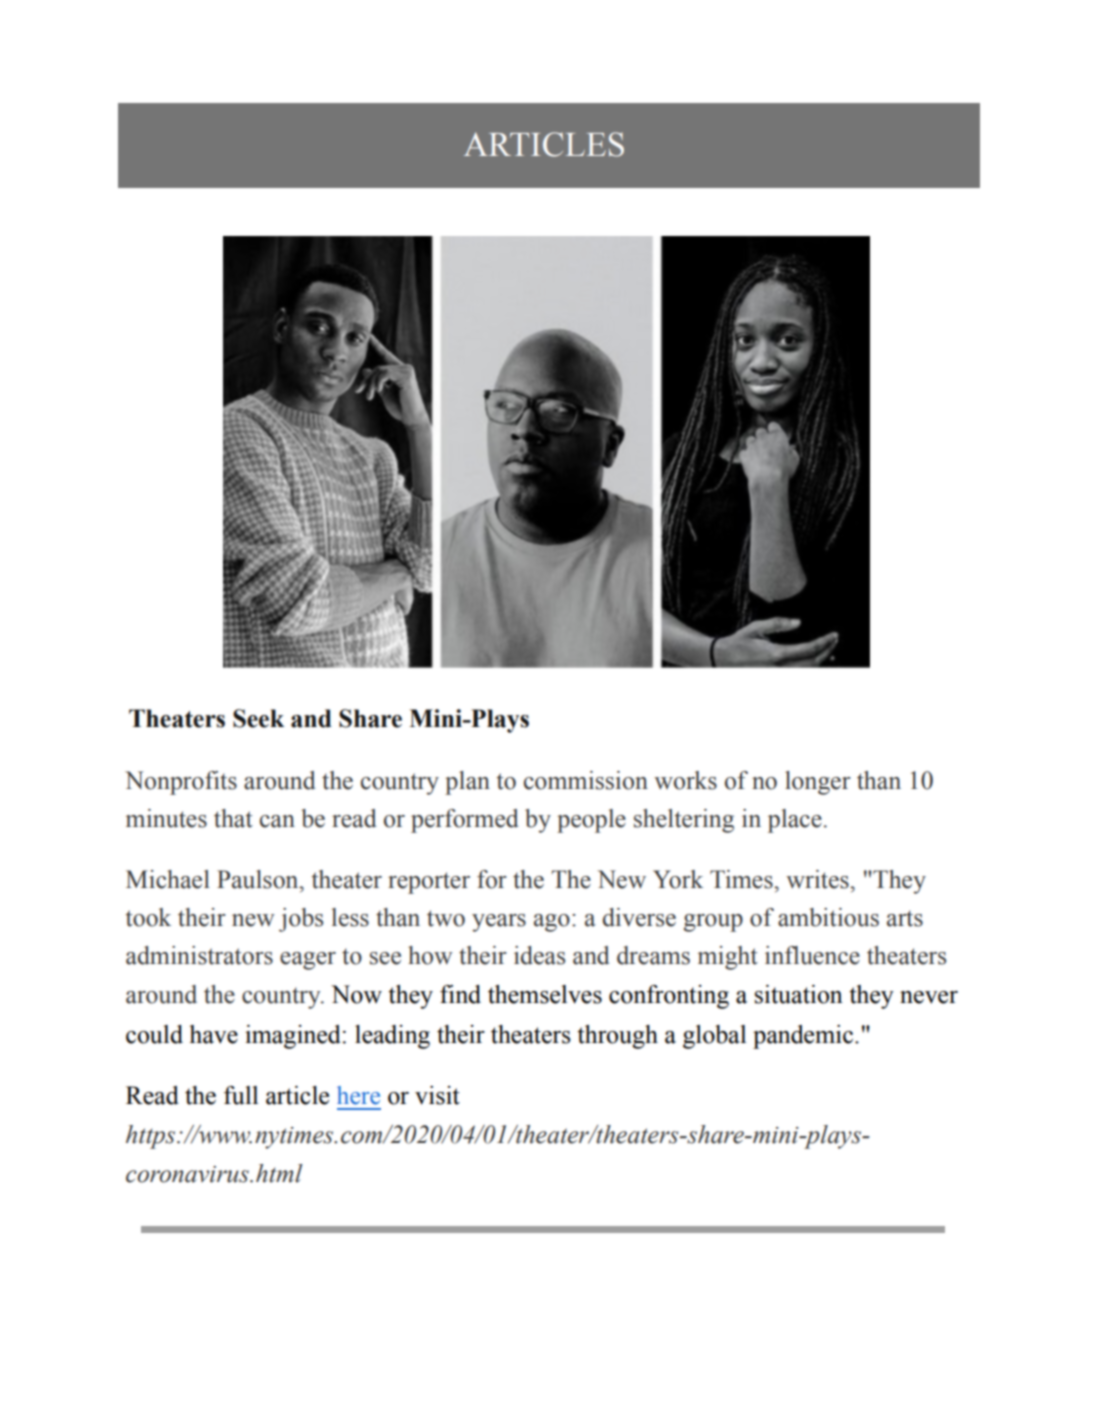 Image resolution: width=1098 pixels, height=1420 pixels. Describe the element at coordinates (545, 994) in the screenshot. I see `themselves` at that location.
